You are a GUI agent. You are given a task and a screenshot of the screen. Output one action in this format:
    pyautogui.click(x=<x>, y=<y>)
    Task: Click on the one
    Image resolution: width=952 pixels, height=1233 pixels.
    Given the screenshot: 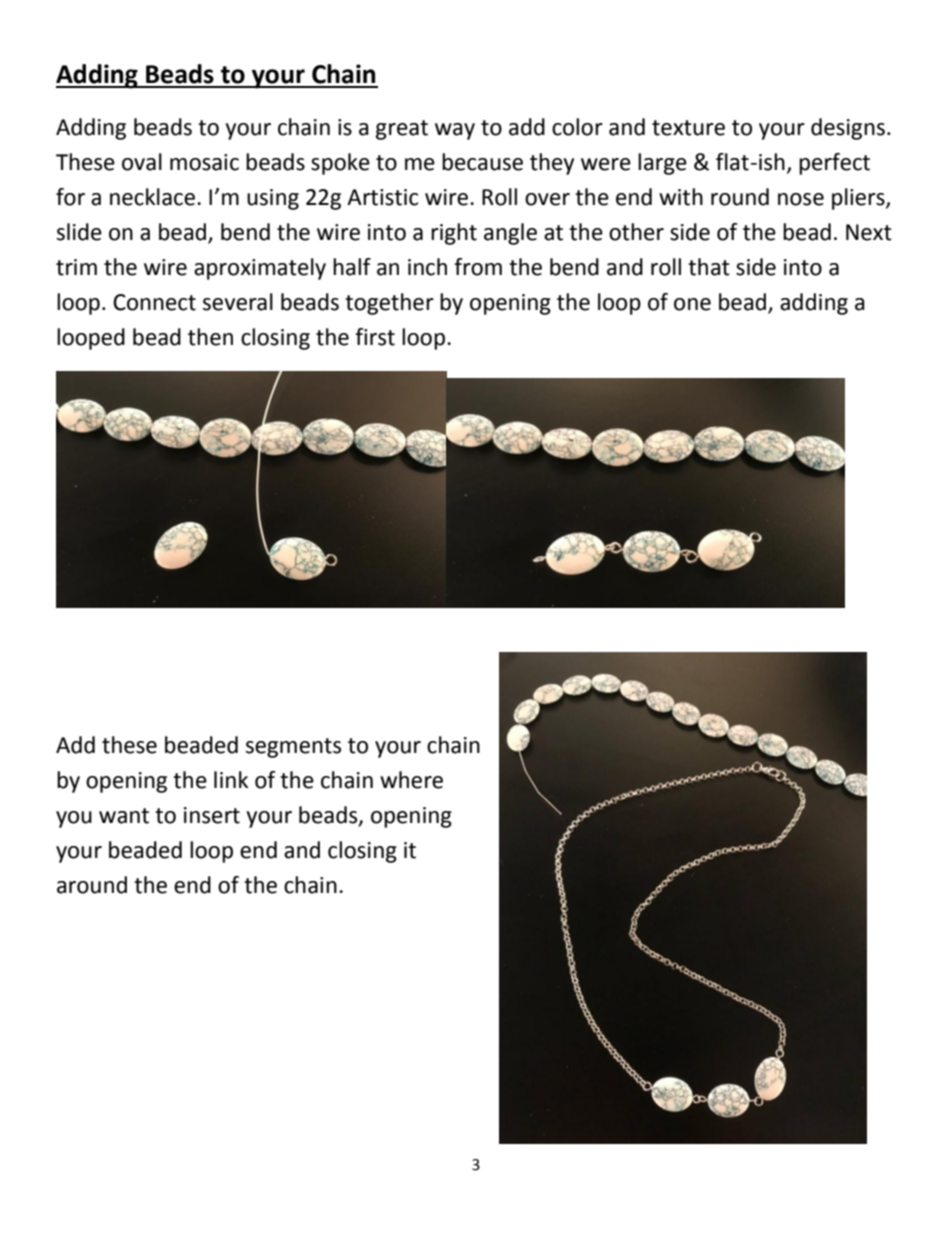 What is the action you would take?
    pyautogui.click(x=692, y=304)
